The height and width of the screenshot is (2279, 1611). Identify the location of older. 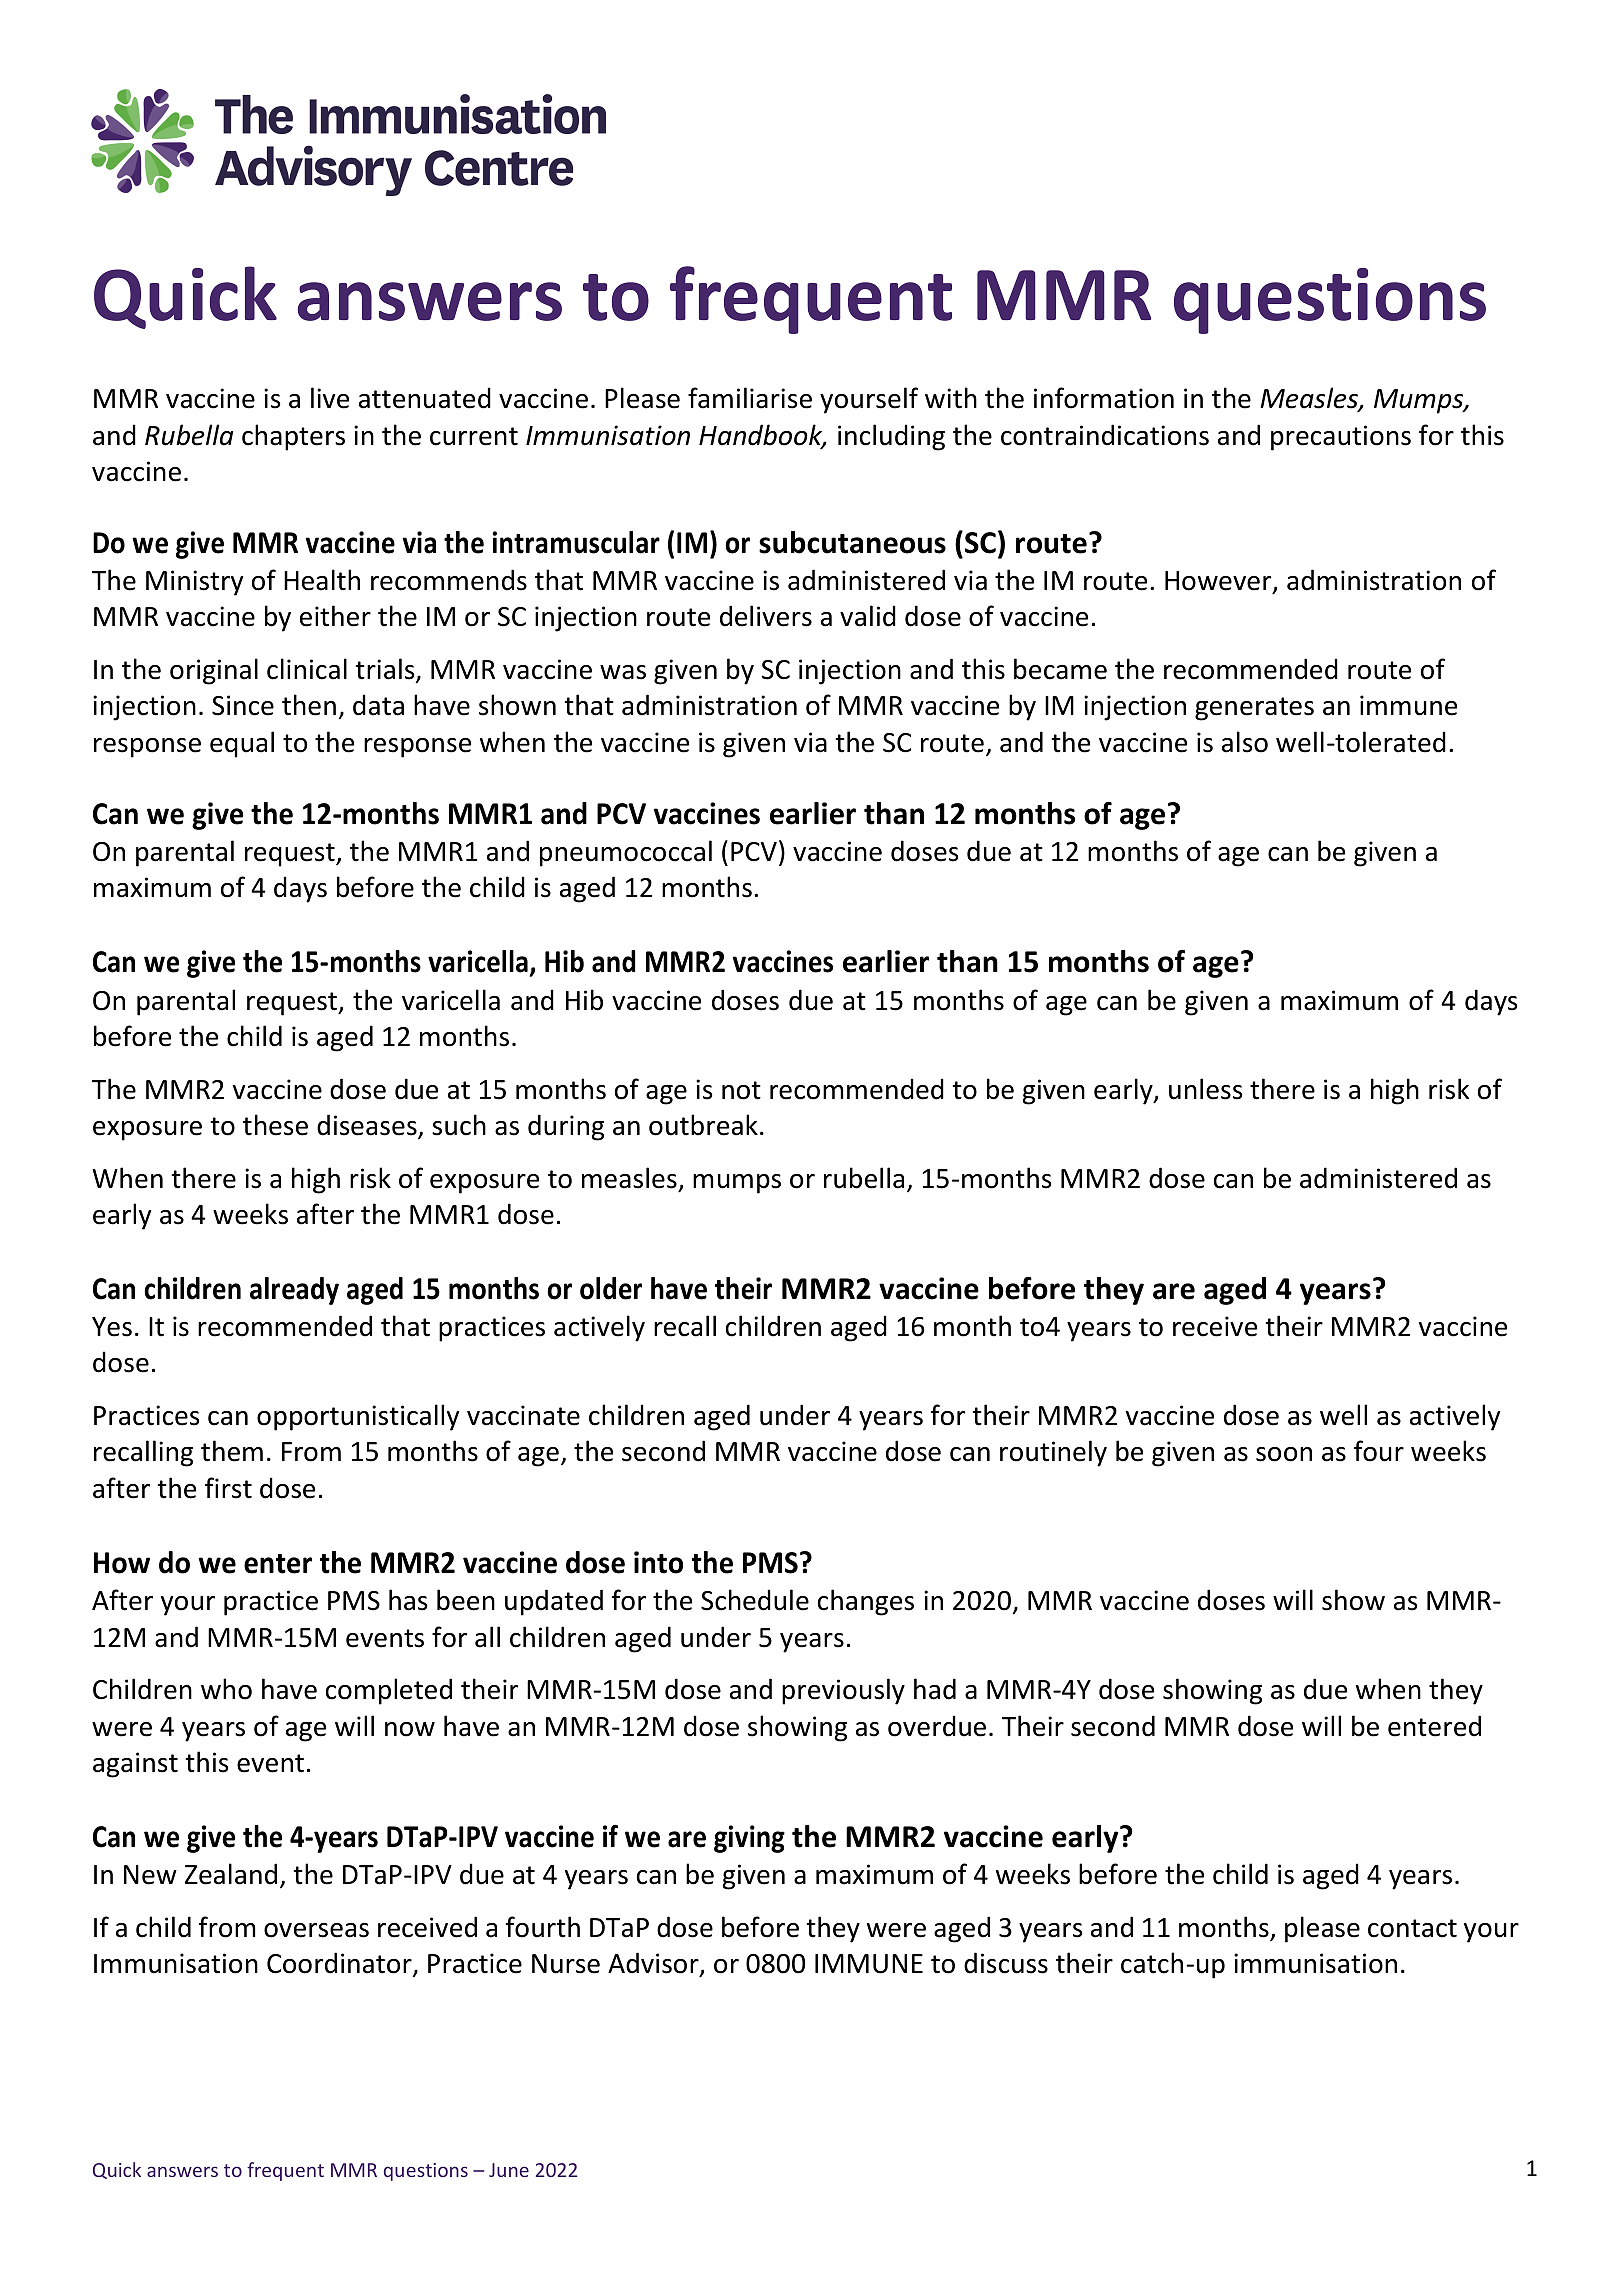
(611, 1288).
